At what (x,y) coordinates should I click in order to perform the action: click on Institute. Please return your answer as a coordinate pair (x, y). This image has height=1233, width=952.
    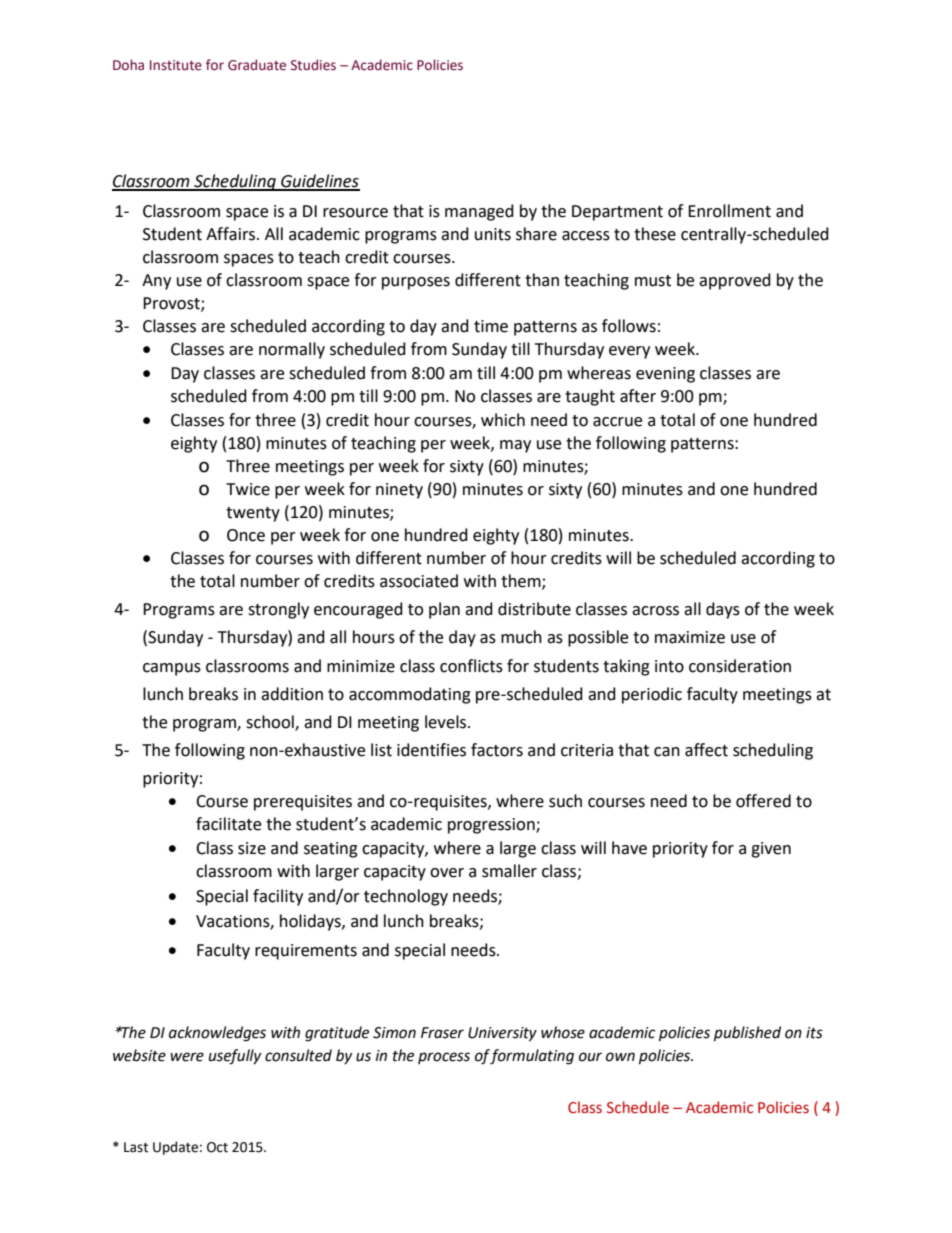
    Looking at the image, I should click on (176, 65).
